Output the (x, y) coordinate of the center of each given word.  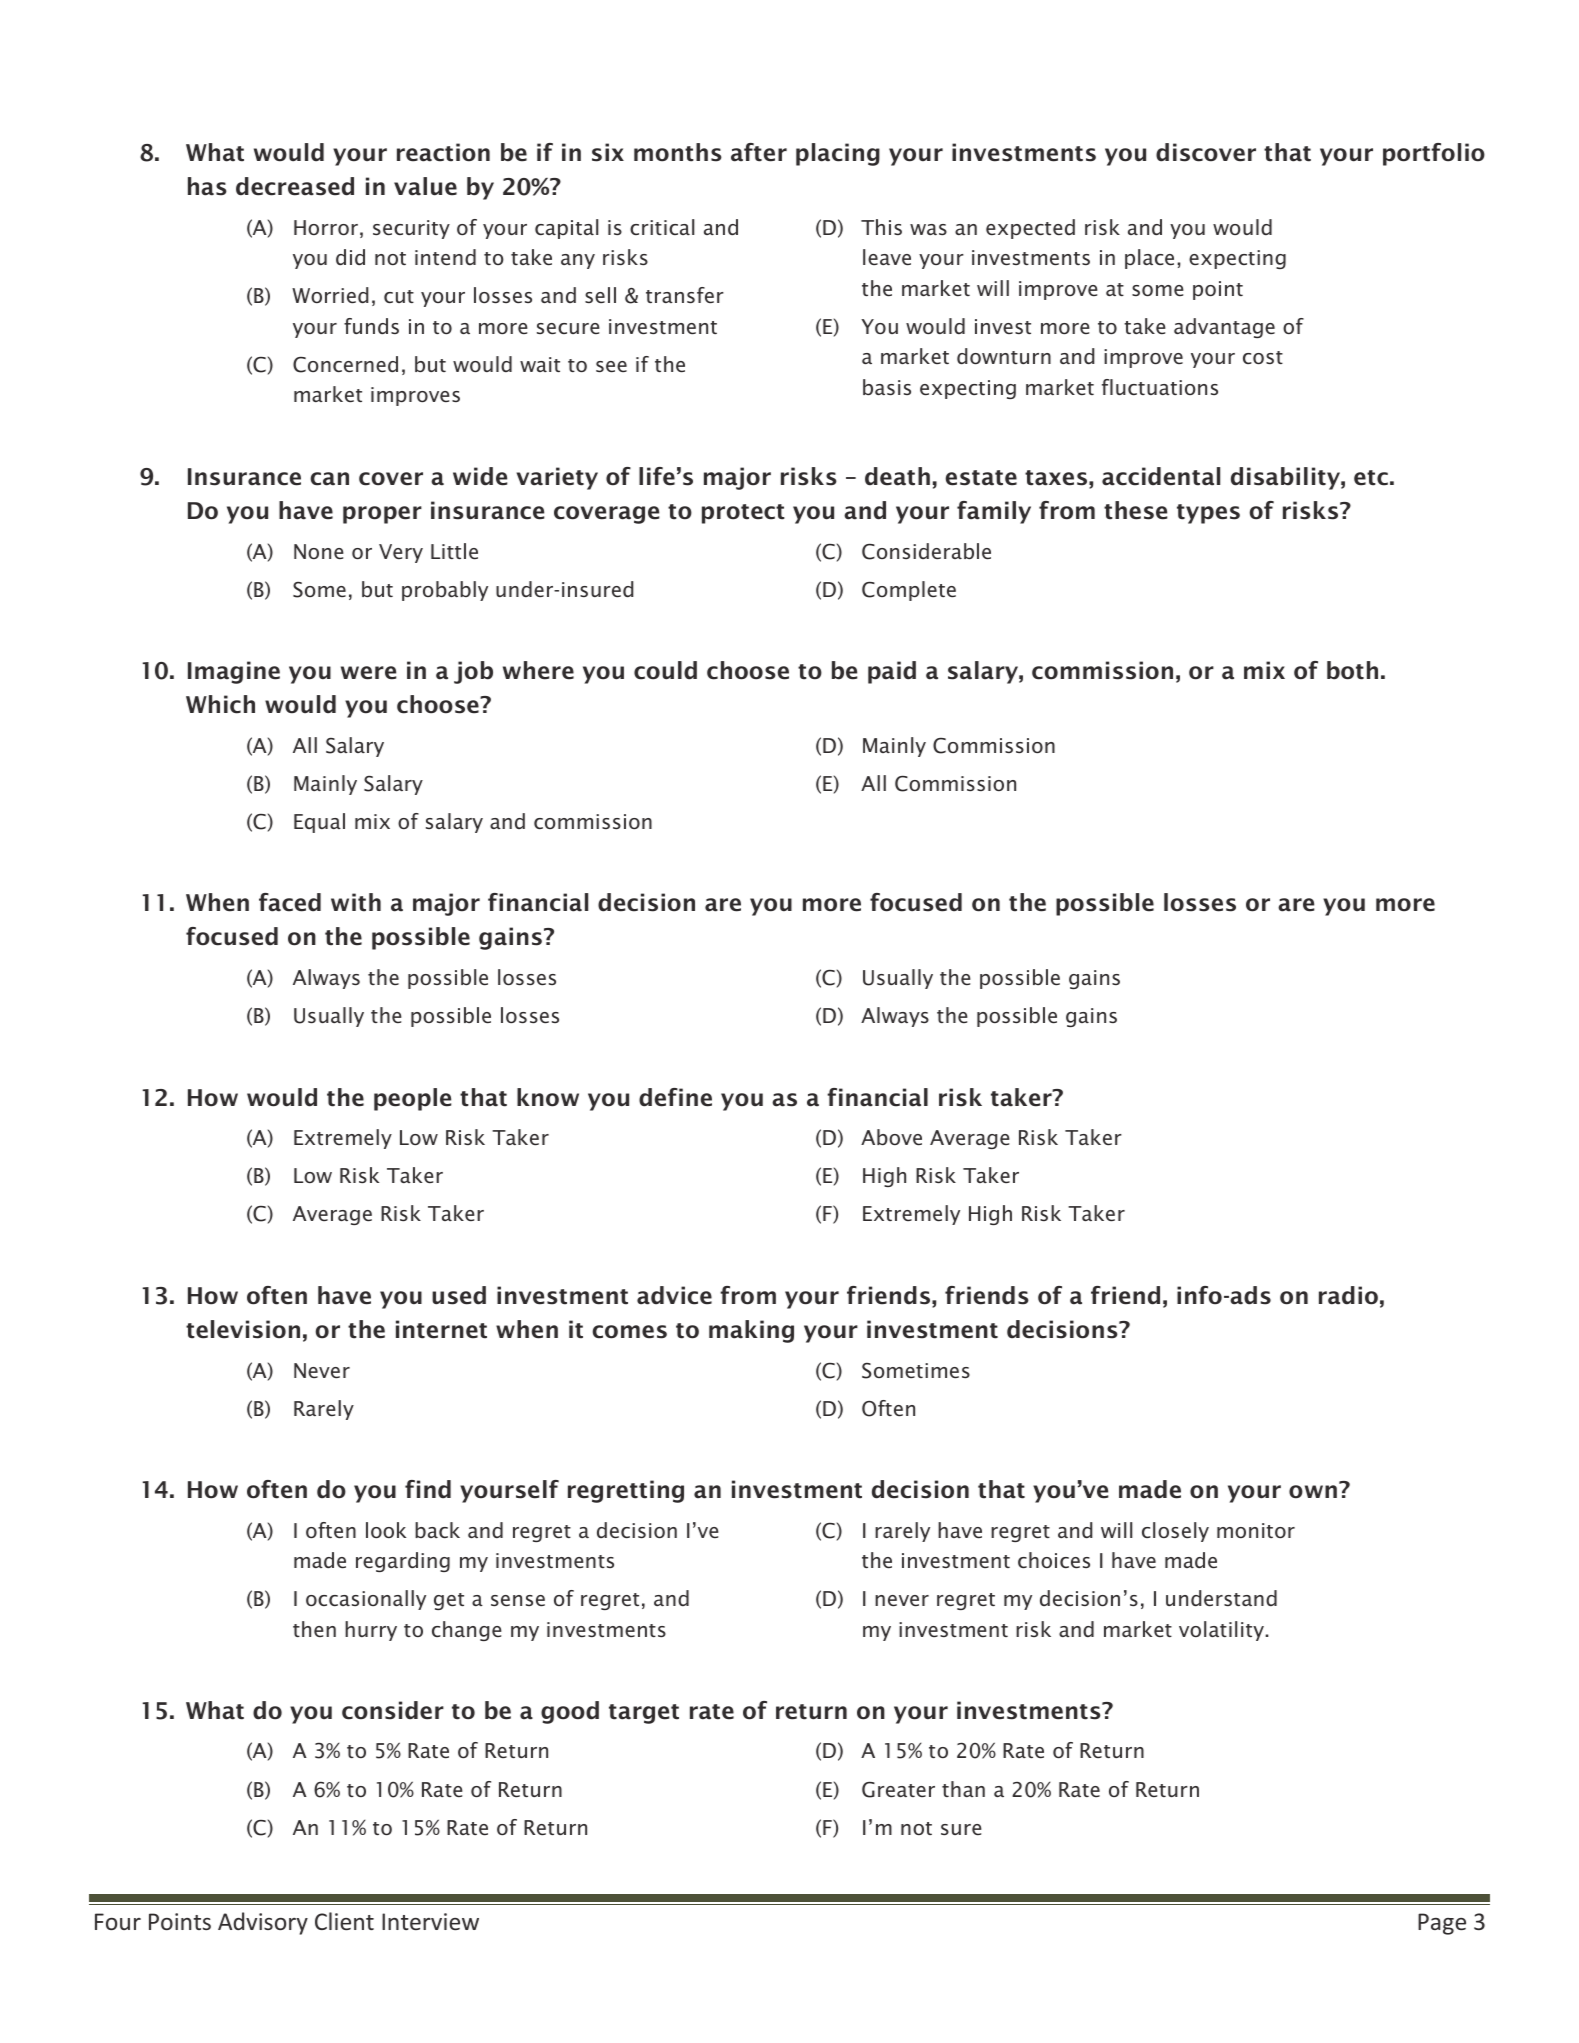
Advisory (263, 1923)
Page (1442, 1924)
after (759, 152)
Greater (898, 1790)
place (1149, 259)
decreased (295, 186)
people (413, 1099)
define (675, 1097)
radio (1348, 1295)
